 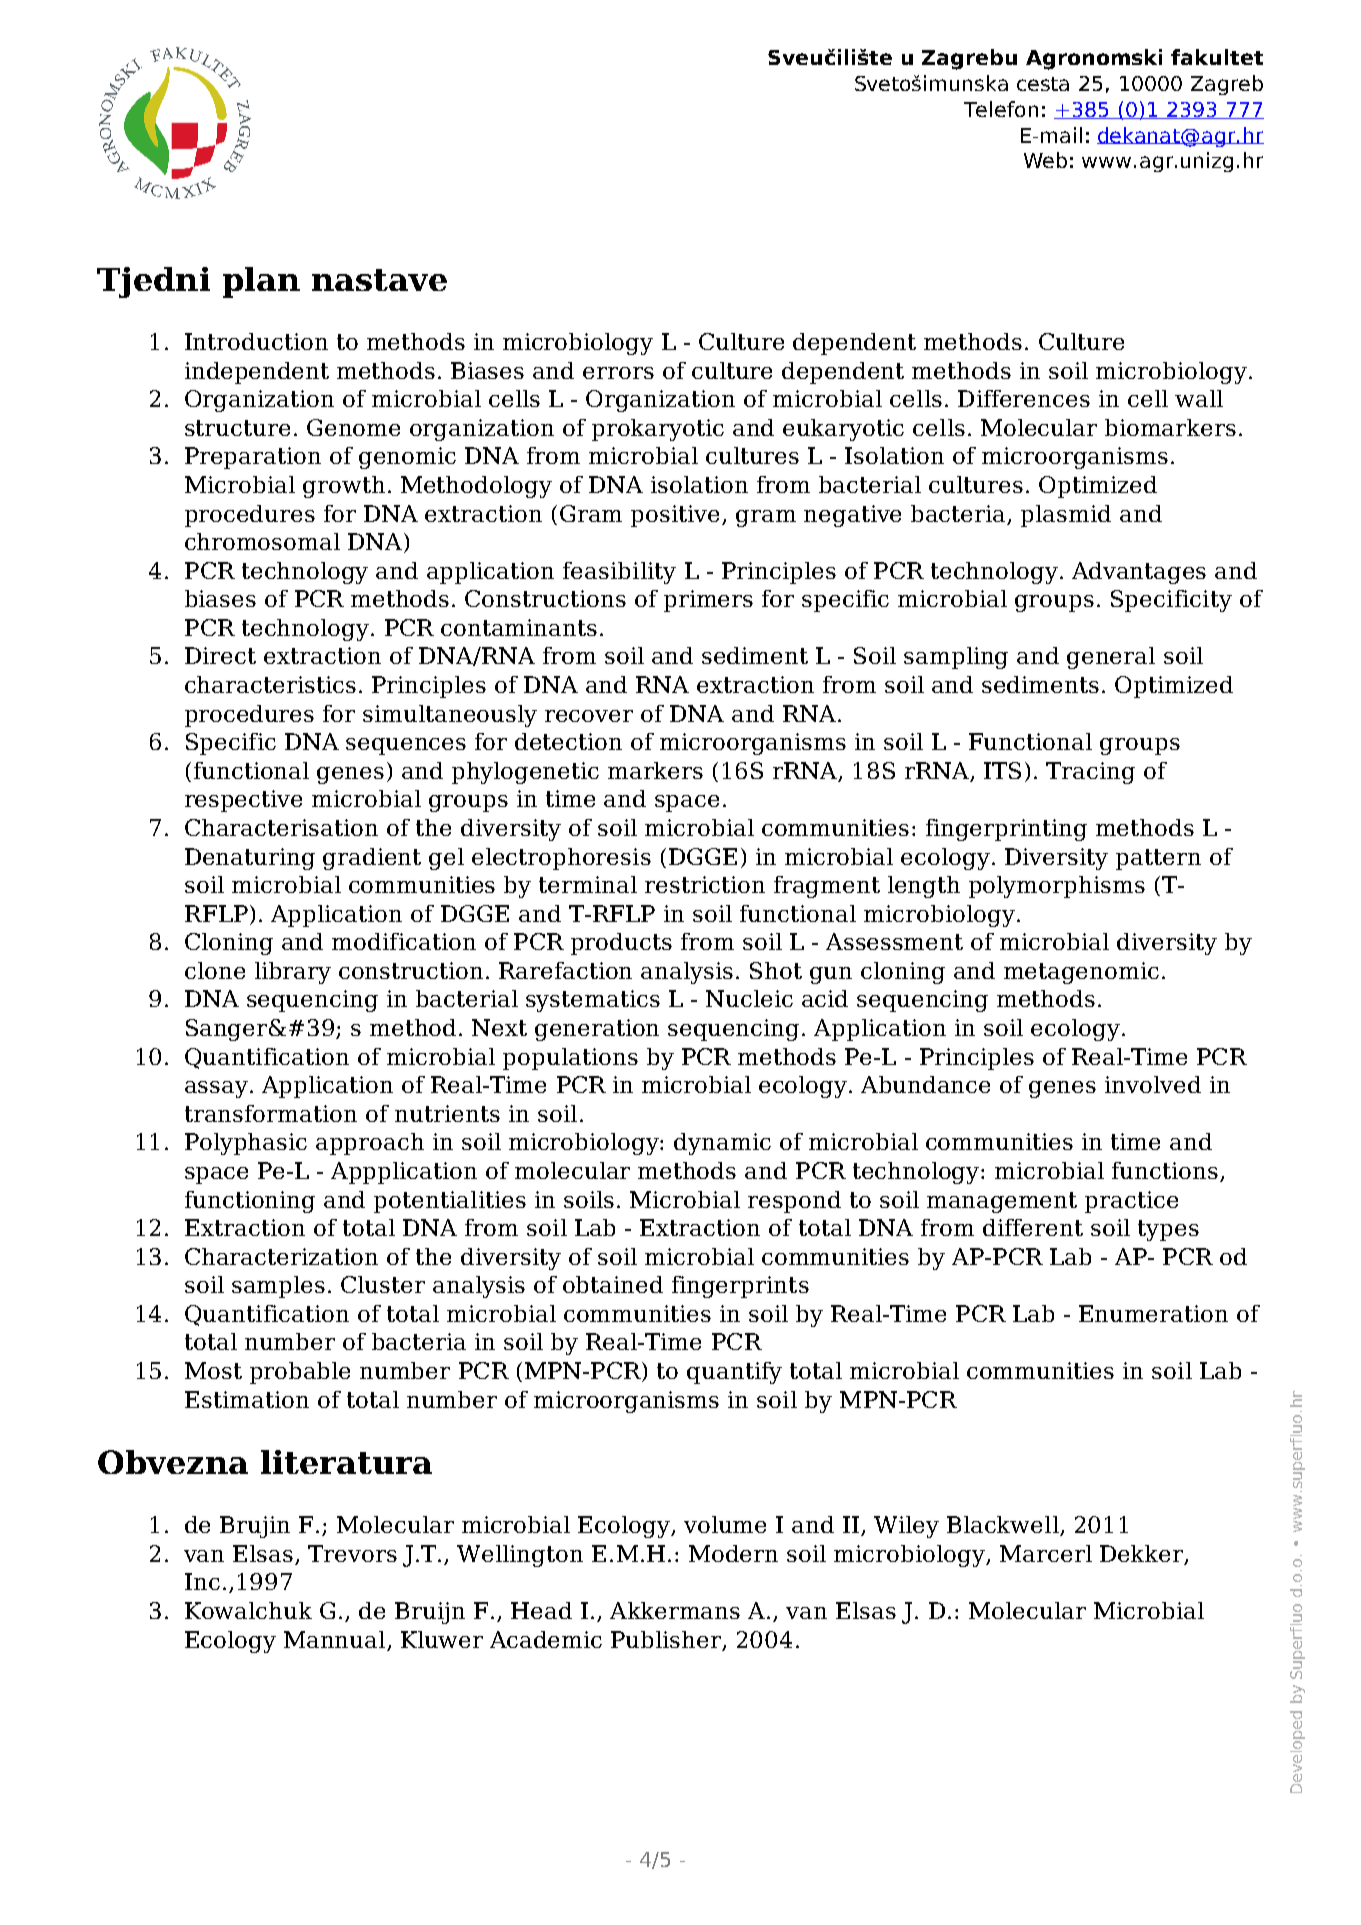 What do you see at coordinates (372, 859) in the document?
I see `gradient` at bounding box center [372, 859].
